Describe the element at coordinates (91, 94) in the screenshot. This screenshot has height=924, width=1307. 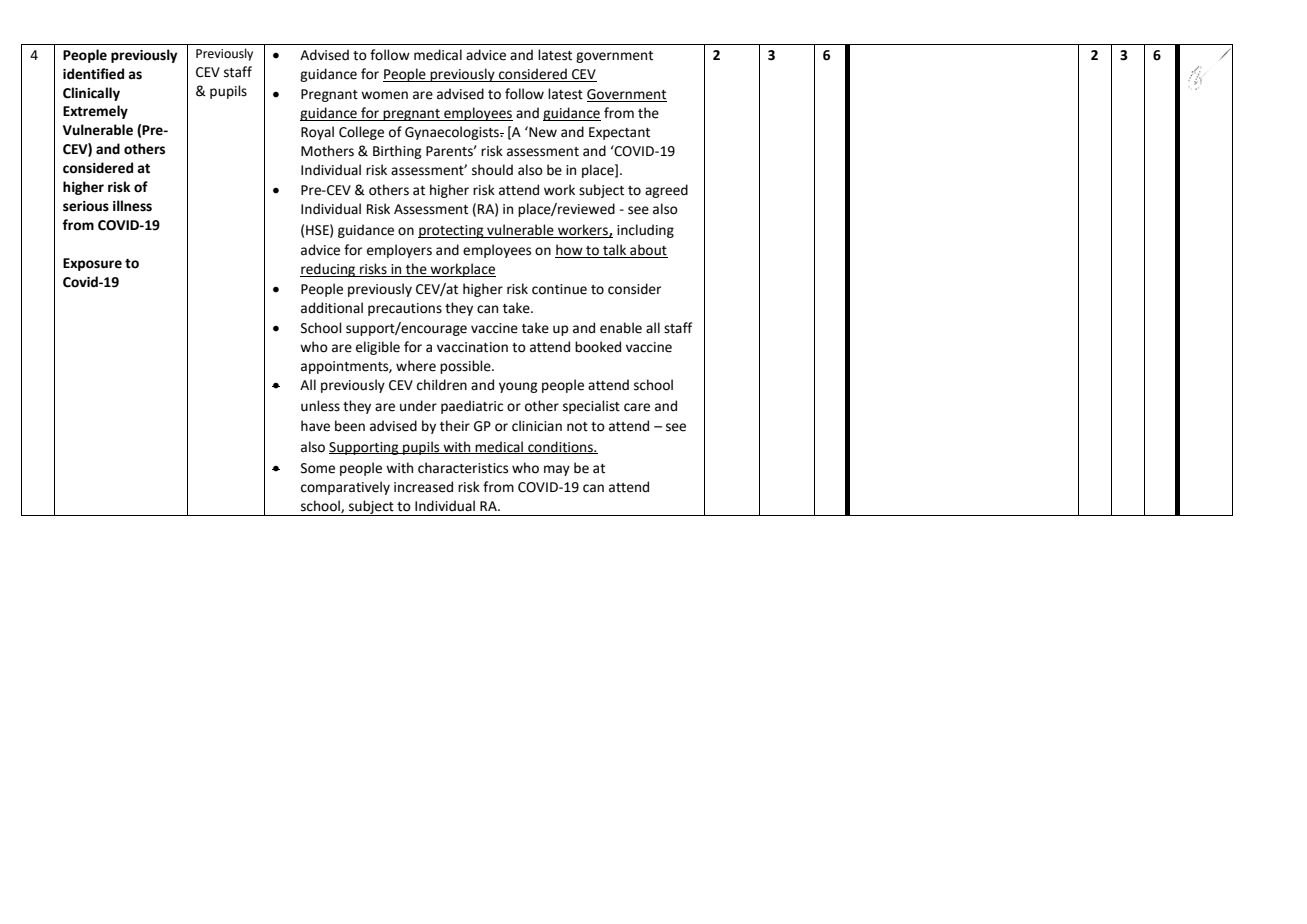
I see `Clinically` at that location.
